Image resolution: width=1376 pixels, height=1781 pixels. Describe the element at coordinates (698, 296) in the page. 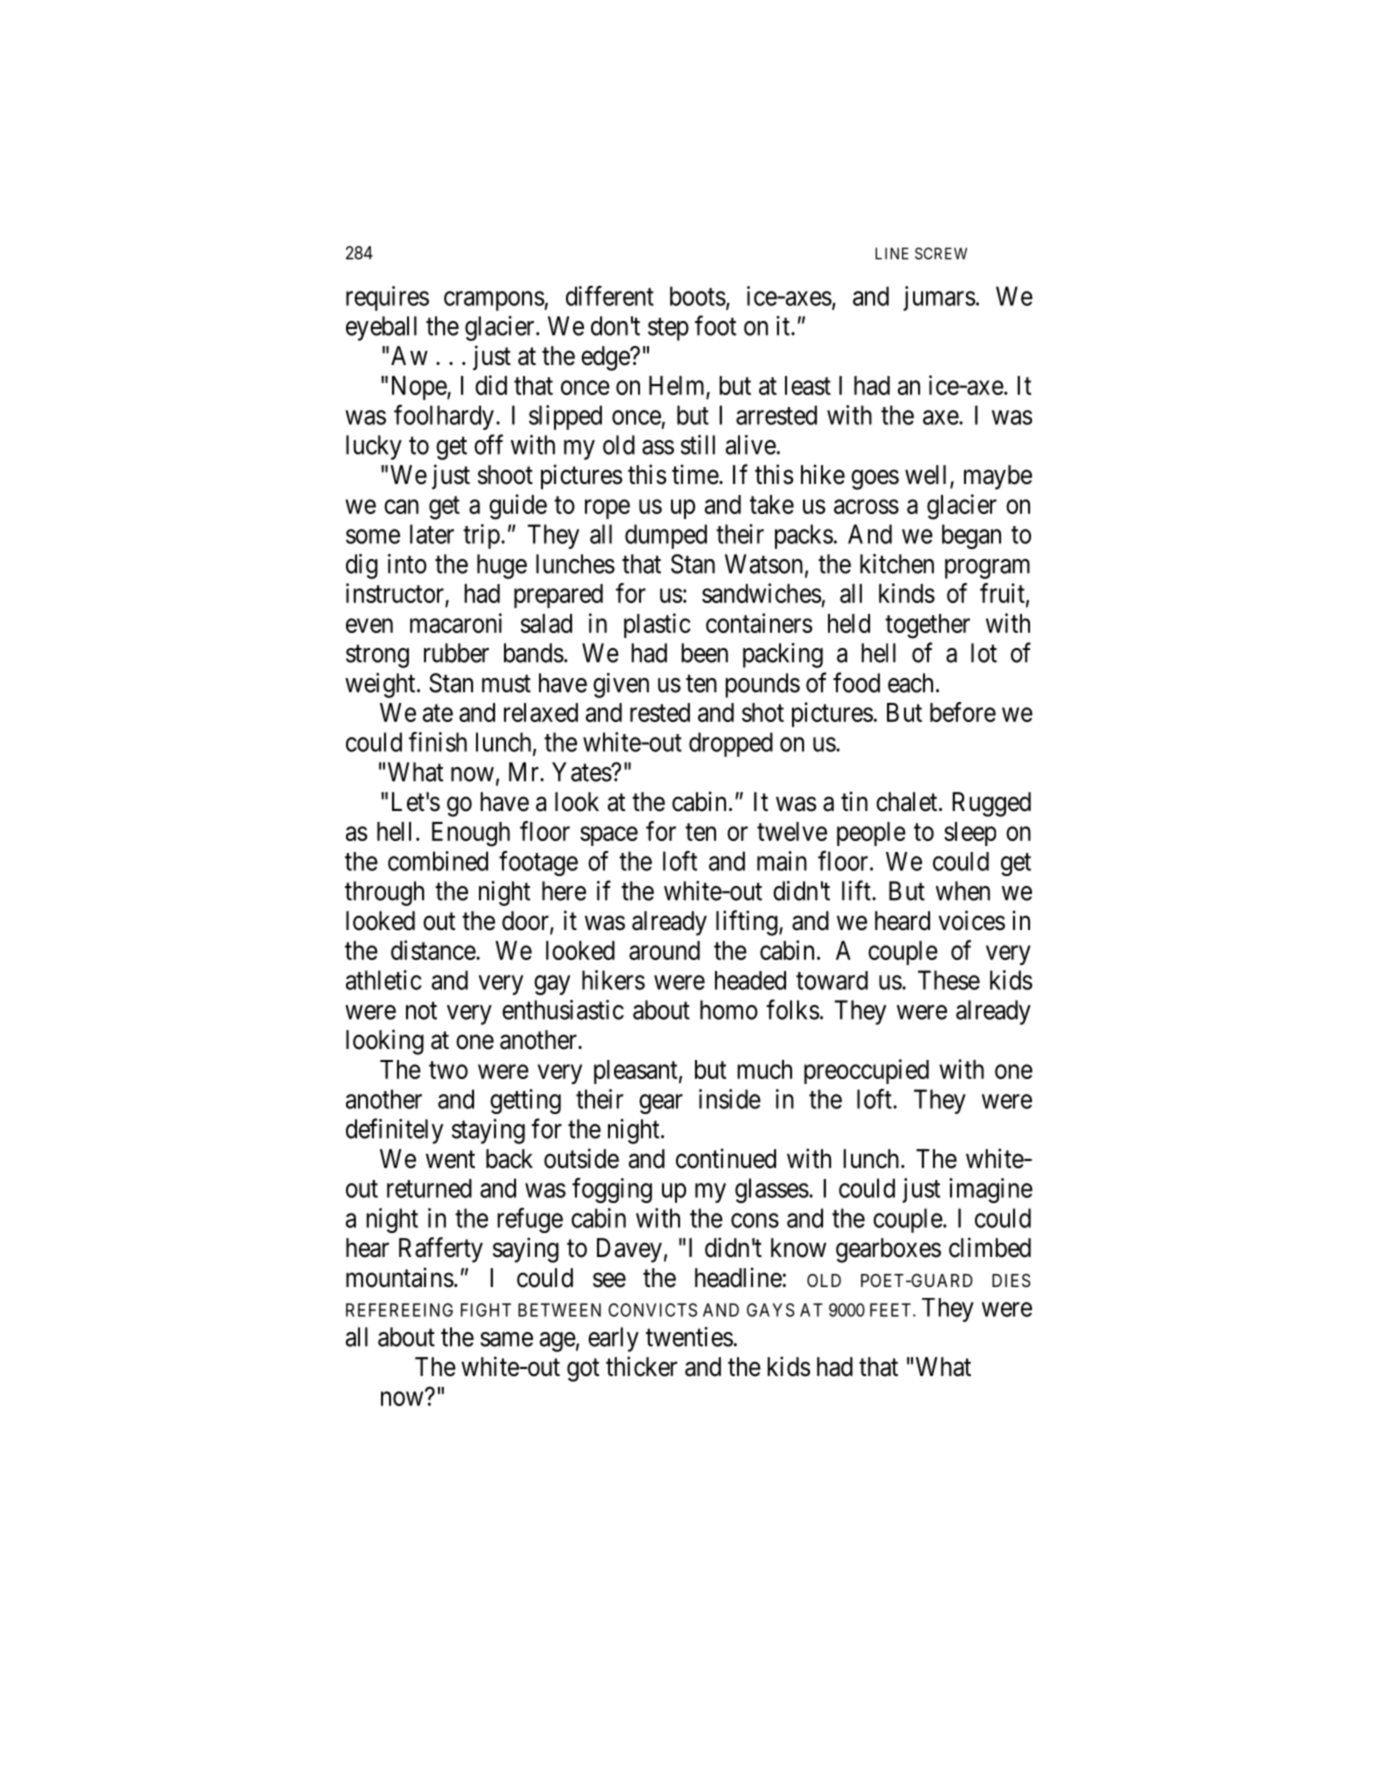

I see `boots` at that location.
